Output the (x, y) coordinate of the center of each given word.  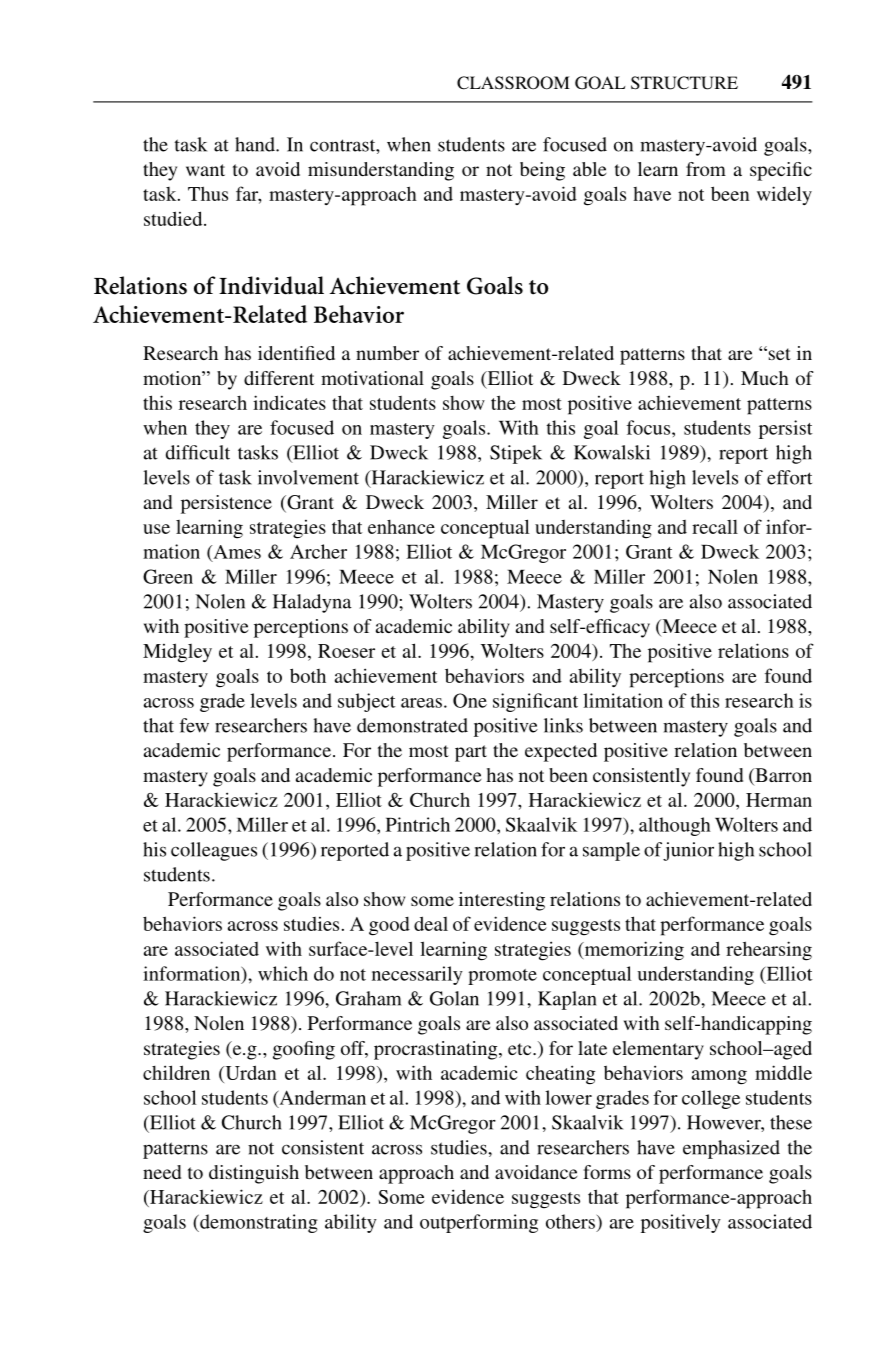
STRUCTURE (684, 83)
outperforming (479, 1223)
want (205, 170)
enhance (401, 527)
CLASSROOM (513, 83)
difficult (198, 452)
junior (688, 851)
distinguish (254, 1174)
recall (715, 527)
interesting (502, 901)
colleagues (214, 851)
